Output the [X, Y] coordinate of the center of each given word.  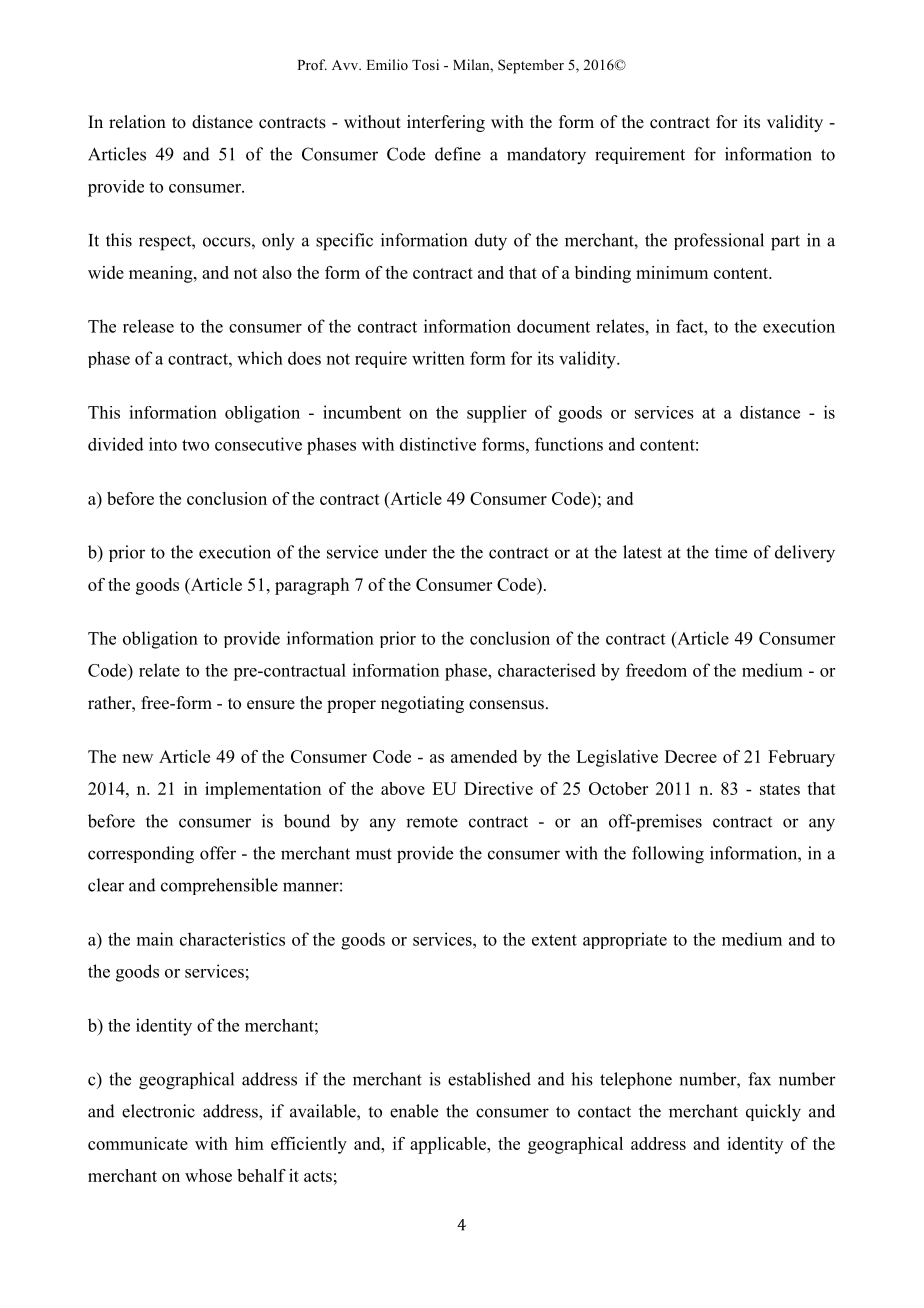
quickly [773, 1113]
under [405, 552]
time [731, 552]
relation [137, 122]
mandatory [546, 156]
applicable [449, 1145]
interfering [446, 123]
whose [208, 1175]
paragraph [312, 586]
